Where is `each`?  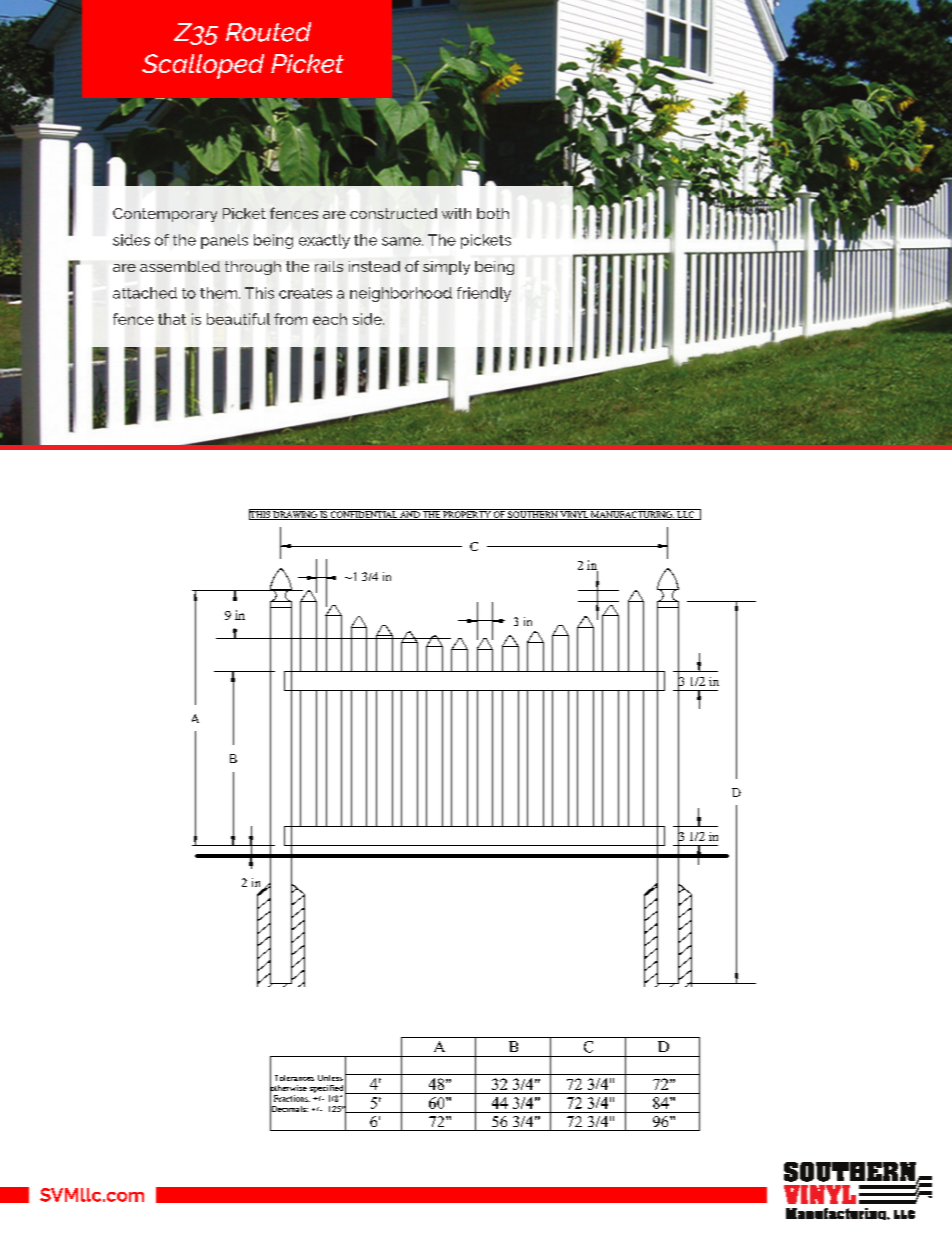 each is located at coordinates (330, 319).
